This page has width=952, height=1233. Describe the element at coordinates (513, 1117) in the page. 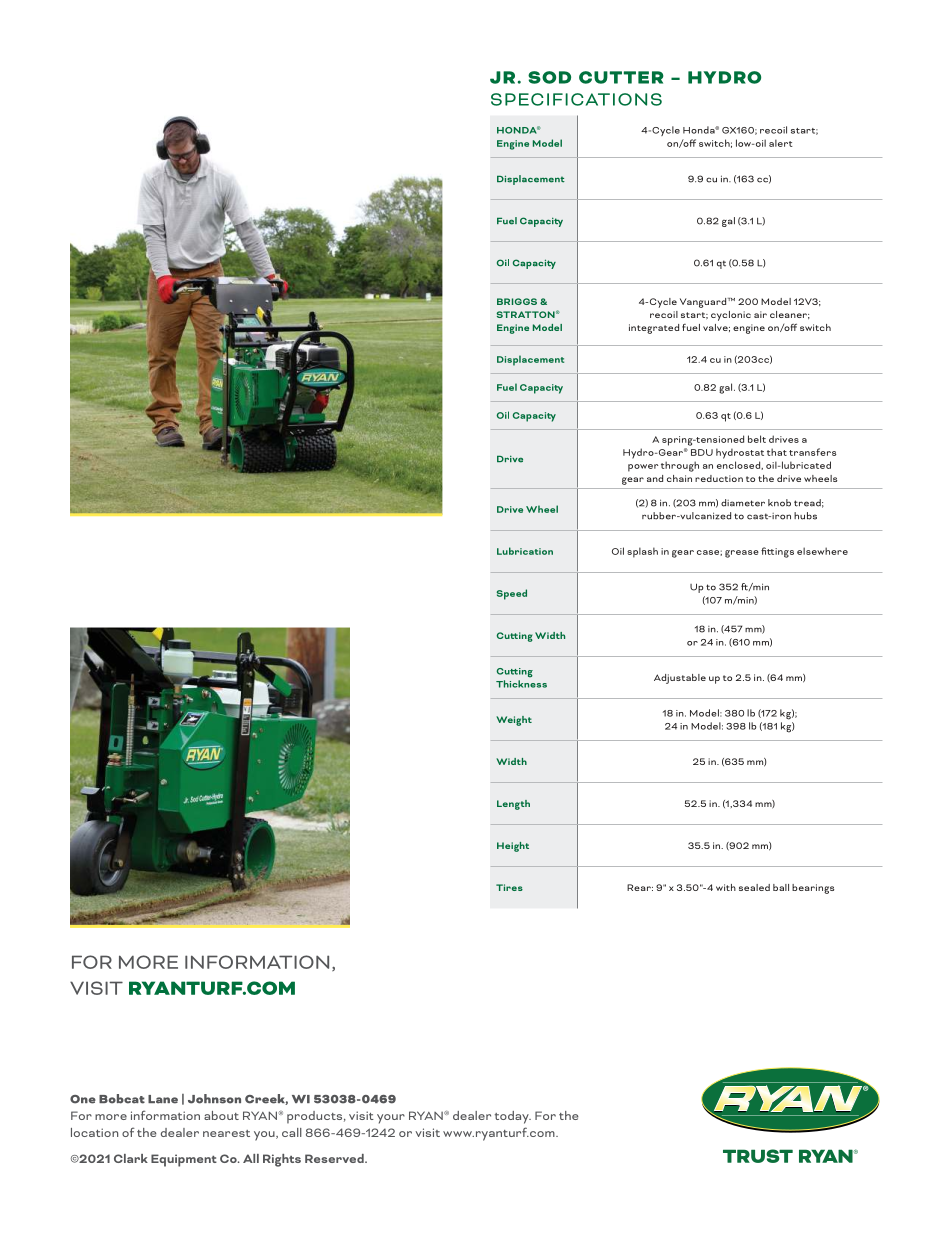

I see `today` at that location.
